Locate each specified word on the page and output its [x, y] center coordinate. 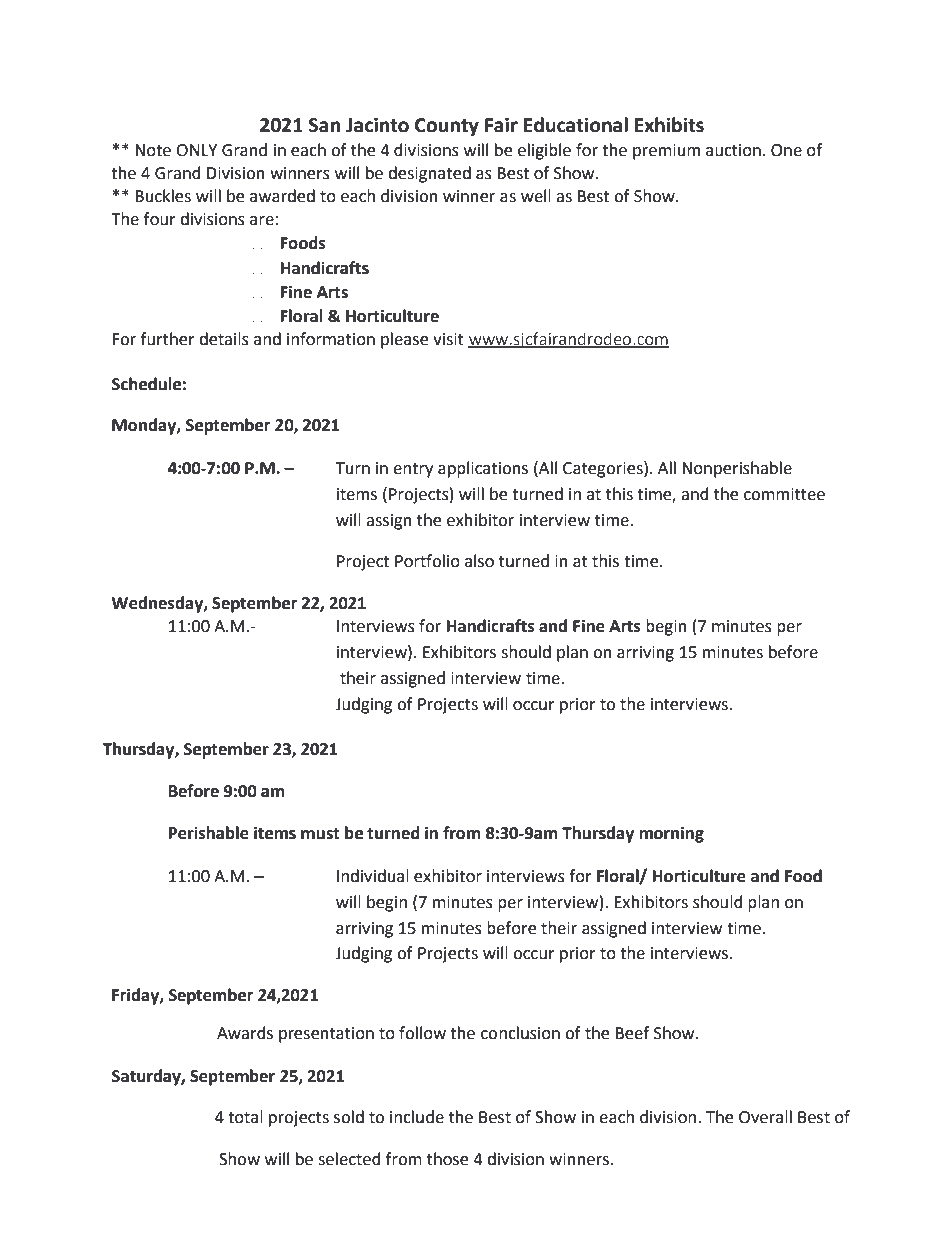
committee [784, 494]
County [447, 127]
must [320, 834]
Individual [373, 876]
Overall [765, 1117]
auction [733, 150]
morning [671, 834]
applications [483, 469]
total [245, 1117]
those [447, 1159]
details [224, 339]
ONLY [196, 150]
